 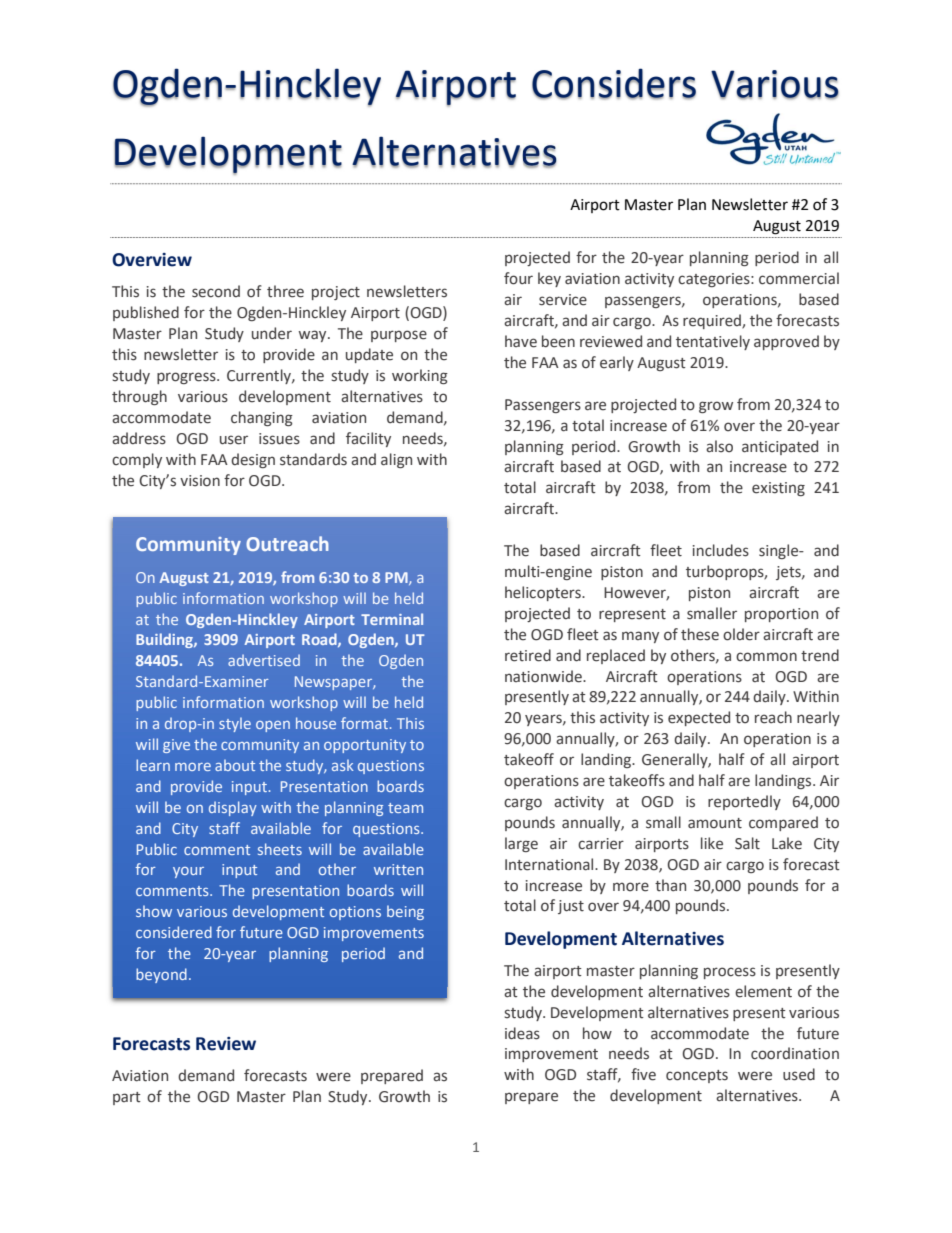 What do you see at coordinates (614, 84) in the document?
I see `Considers` at bounding box center [614, 84].
